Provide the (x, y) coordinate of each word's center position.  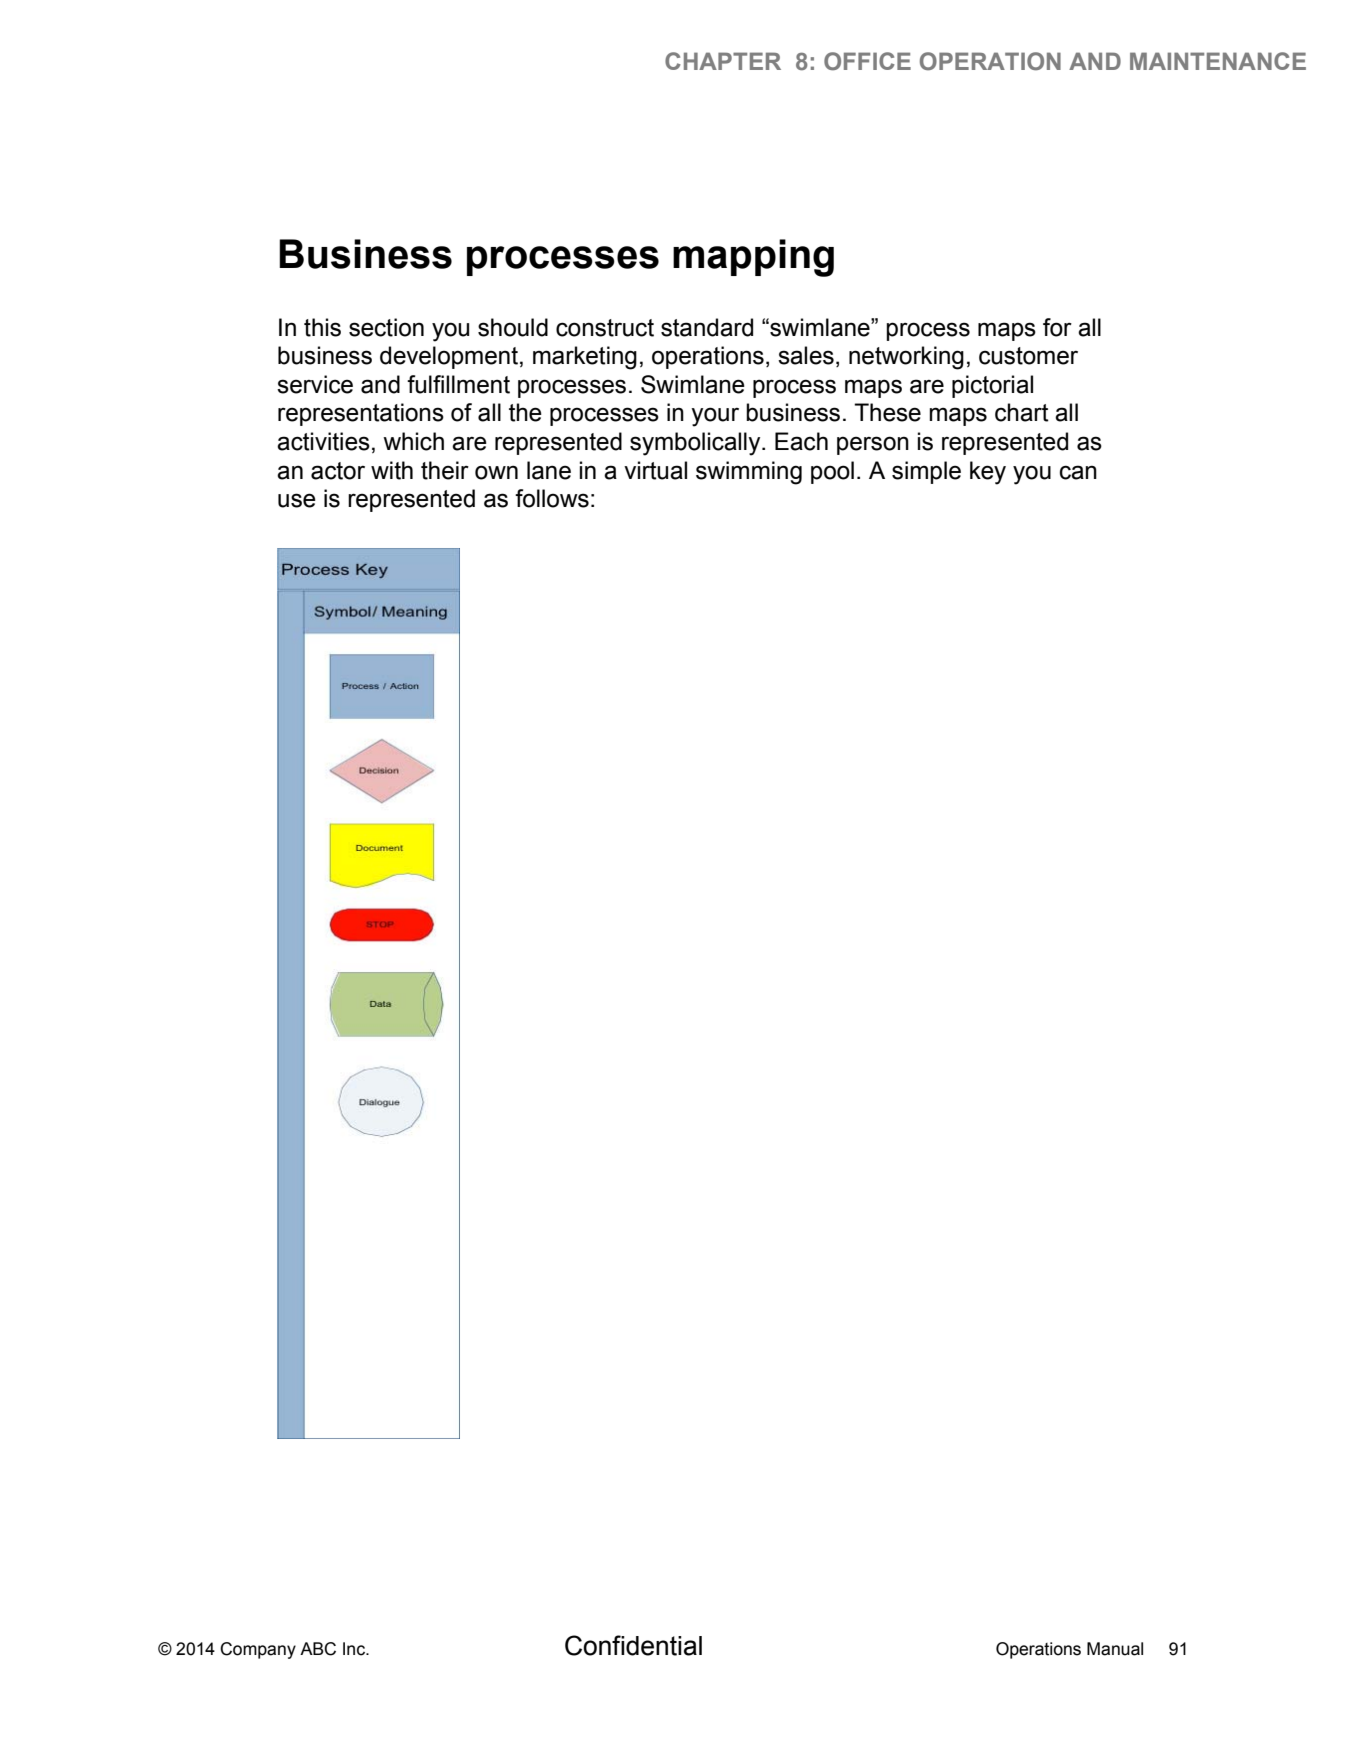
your (715, 417)
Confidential (633, 1645)
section (386, 327)
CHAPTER (723, 61)
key (988, 473)
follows (552, 498)
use (297, 500)
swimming (749, 473)
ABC (318, 1649)
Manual (1115, 1649)
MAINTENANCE (1218, 61)
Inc (355, 1649)
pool (832, 472)
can (1078, 472)
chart (1022, 412)
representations (361, 414)
